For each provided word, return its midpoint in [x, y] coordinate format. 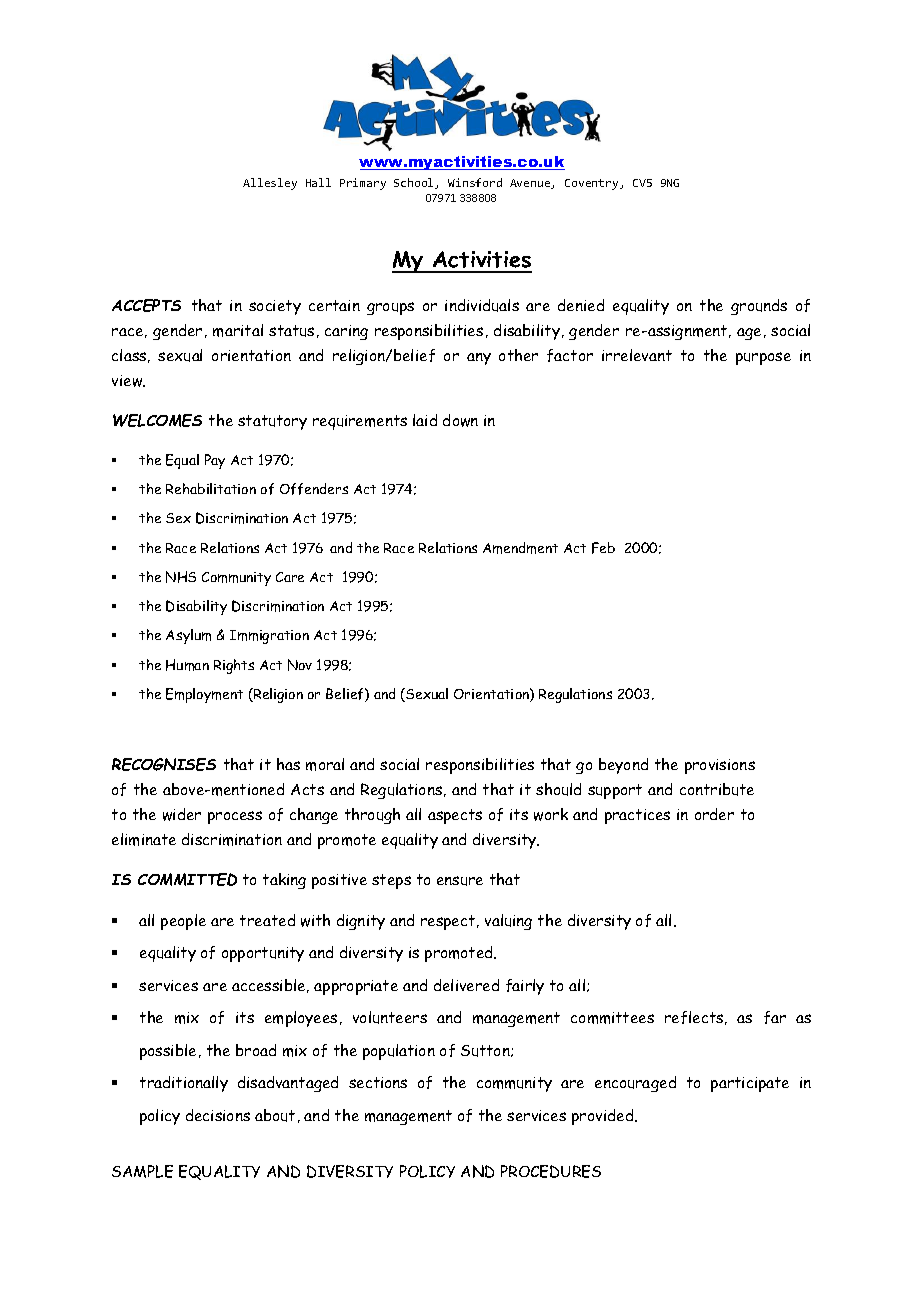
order [714, 814]
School [415, 183]
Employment [204, 695]
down [460, 420]
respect [449, 922]
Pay [215, 461]
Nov [300, 665]
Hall [318, 182]
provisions [720, 766]
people [183, 922]
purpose [763, 358]
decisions [218, 1115]
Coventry [593, 184]
